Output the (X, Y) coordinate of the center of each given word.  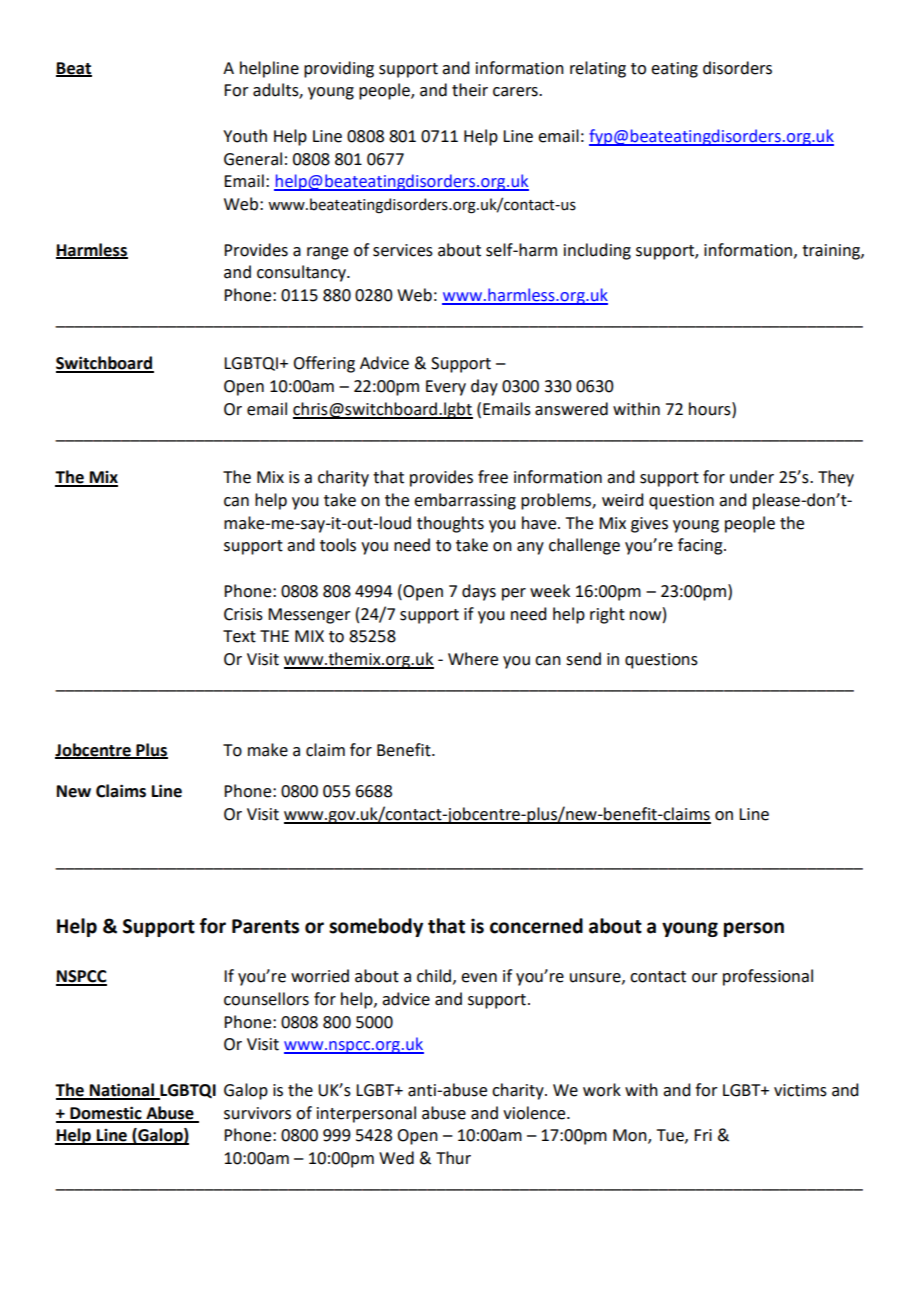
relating (598, 69)
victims (800, 1090)
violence (535, 1113)
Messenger (309, 616)
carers (516, 92)
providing (339, 69)
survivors (257, 1113)
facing (701, 546)
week (550, 591)
